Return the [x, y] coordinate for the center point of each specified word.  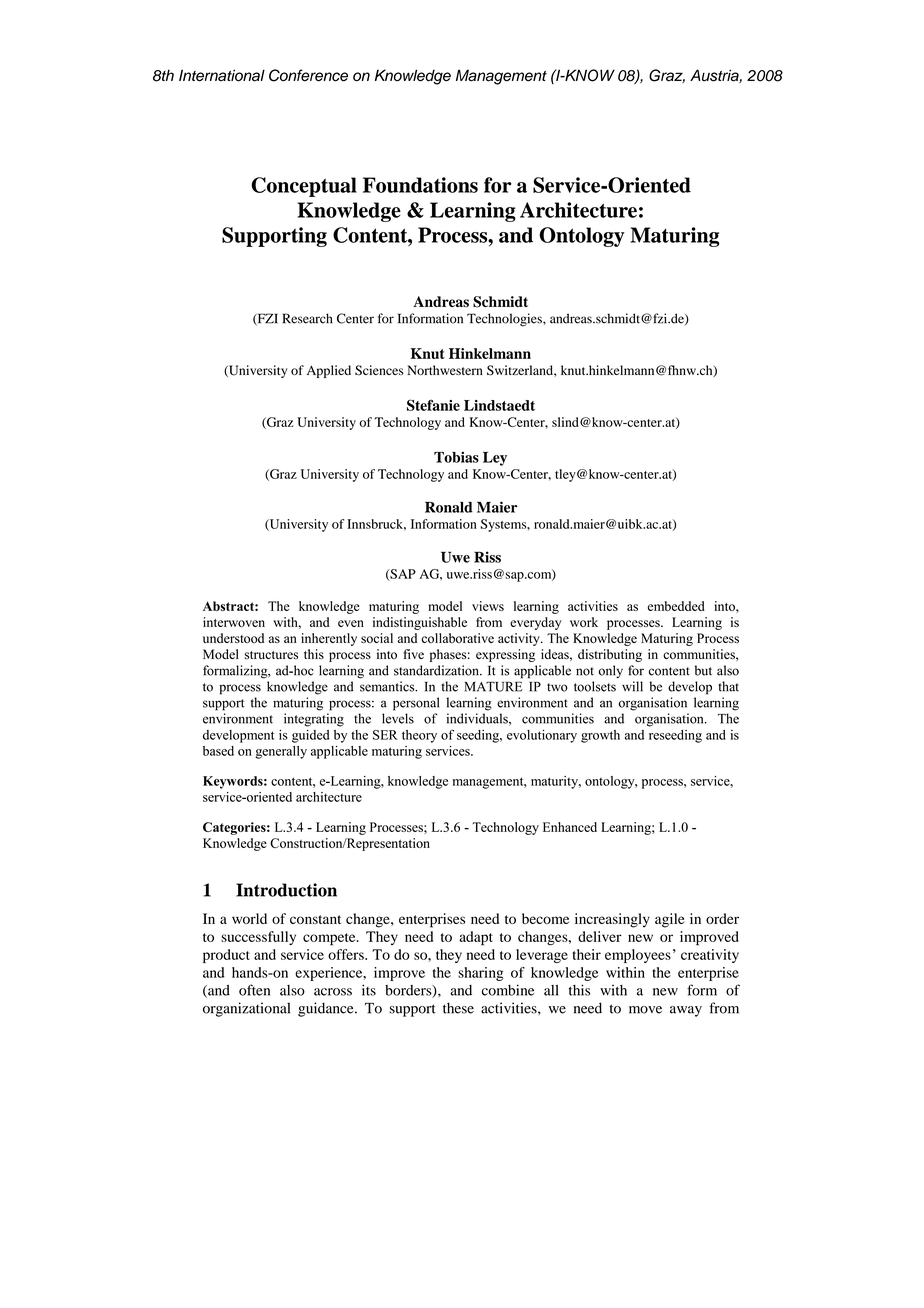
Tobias [456, 457]
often [254, 990]
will [632, 686]
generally [281, 752]
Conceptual [304, 187]
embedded [676, 606]
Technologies [505, 320]
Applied [329, 371]
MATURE [494, 686]
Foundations [420, 185]
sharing [481, 974]
